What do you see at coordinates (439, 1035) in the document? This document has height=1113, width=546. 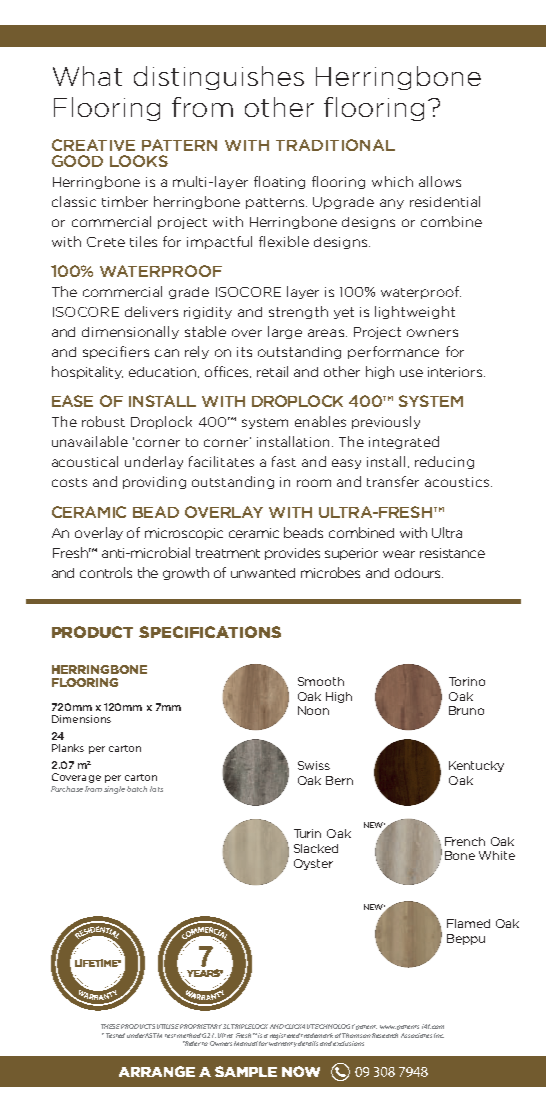 I see `Inc` at bounding box center [439, 1035].
